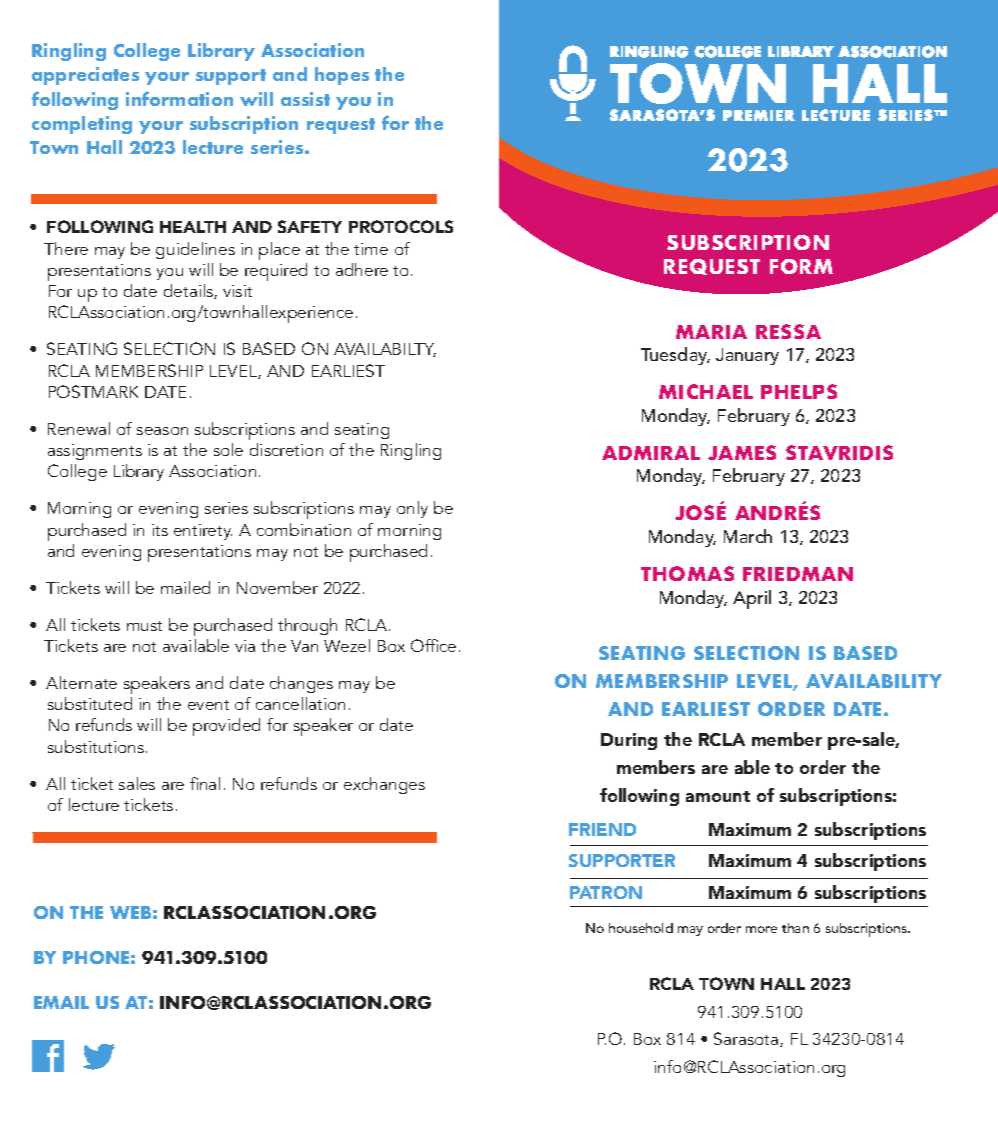 This image has height=1122, width=998. I want to click on January, so click(747, 356).
